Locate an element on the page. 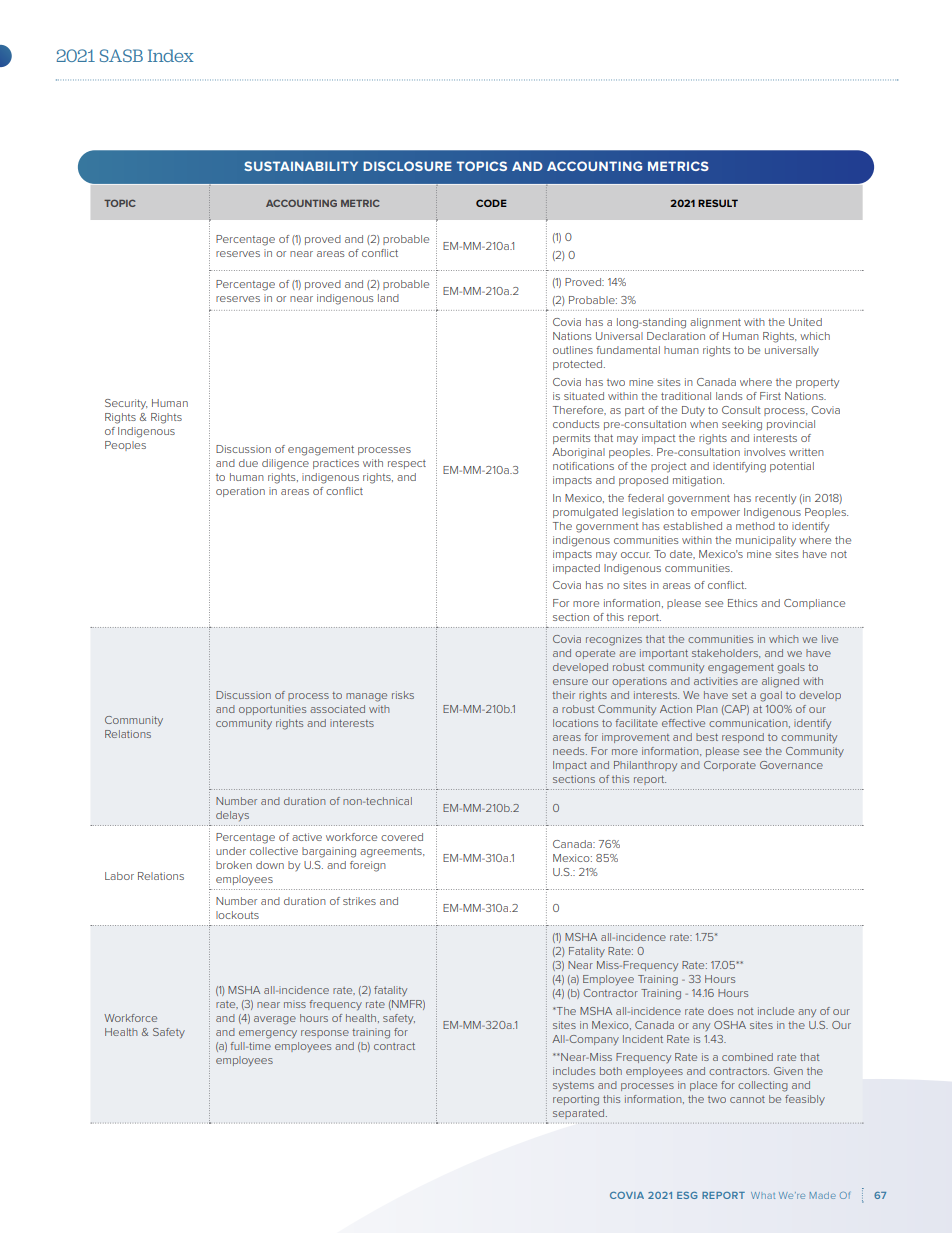 This page has width=952, height=1233. due is located at coordinates (248, 463).
